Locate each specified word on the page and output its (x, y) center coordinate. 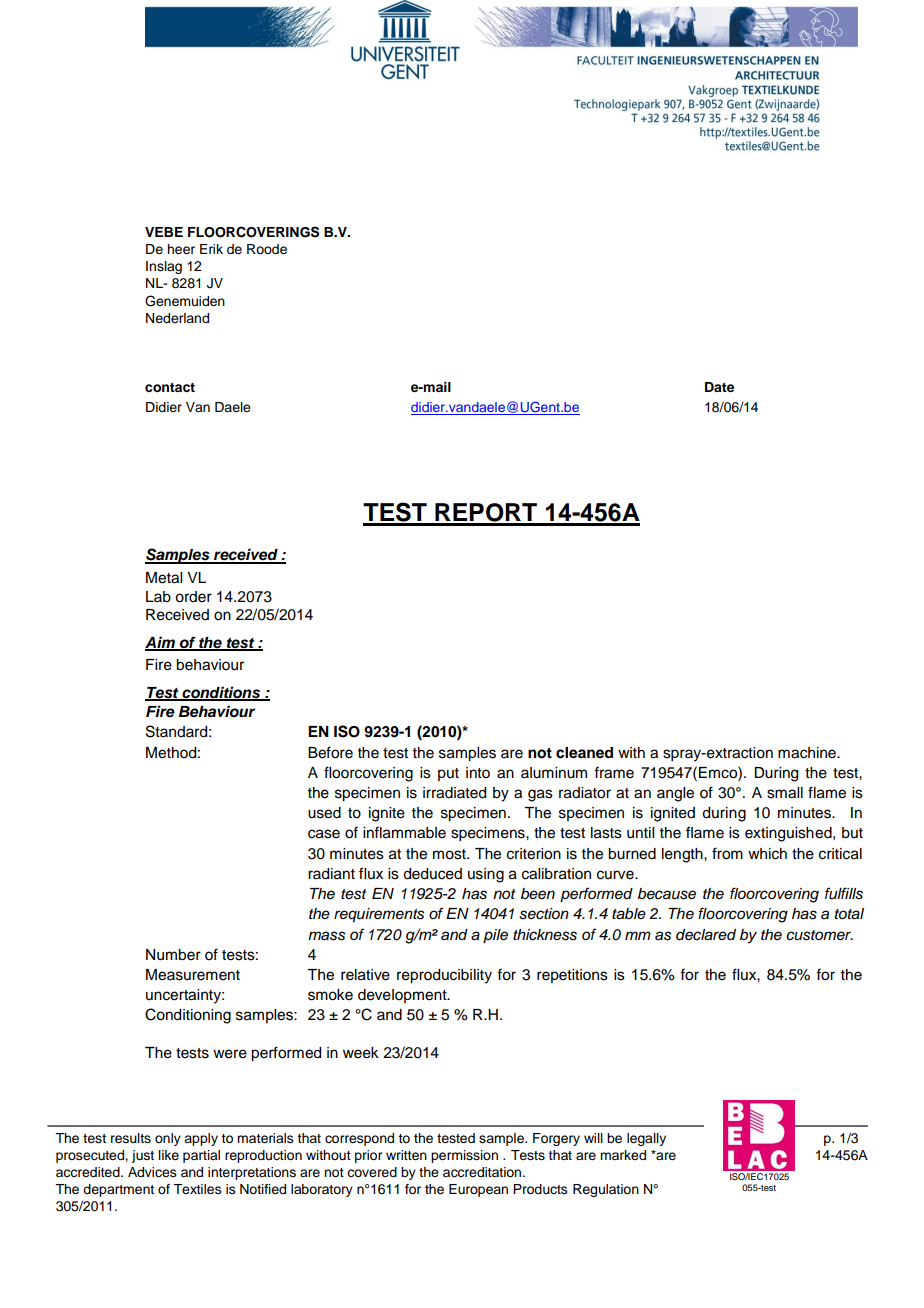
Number (173, 955)
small (785, 793)
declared (706, 935)
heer (181, 249)
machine (808, 753)
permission (464, 1156)
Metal (164, 578)
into (478, 773)
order (193, 597)
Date (719, 387)
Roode (267, 249)
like (169, 1155)
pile (495, 936)
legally (646, 1139)
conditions (221, 693)
